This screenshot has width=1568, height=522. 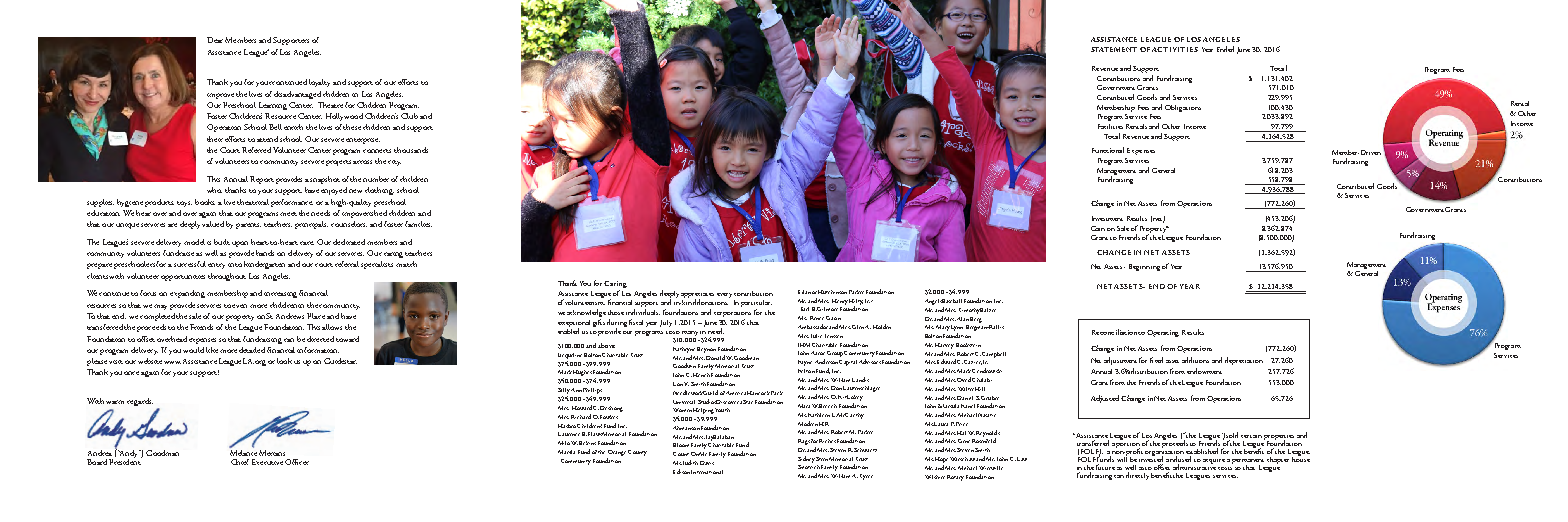 I want to click on Beginning, so click(x=1144, y=267).
